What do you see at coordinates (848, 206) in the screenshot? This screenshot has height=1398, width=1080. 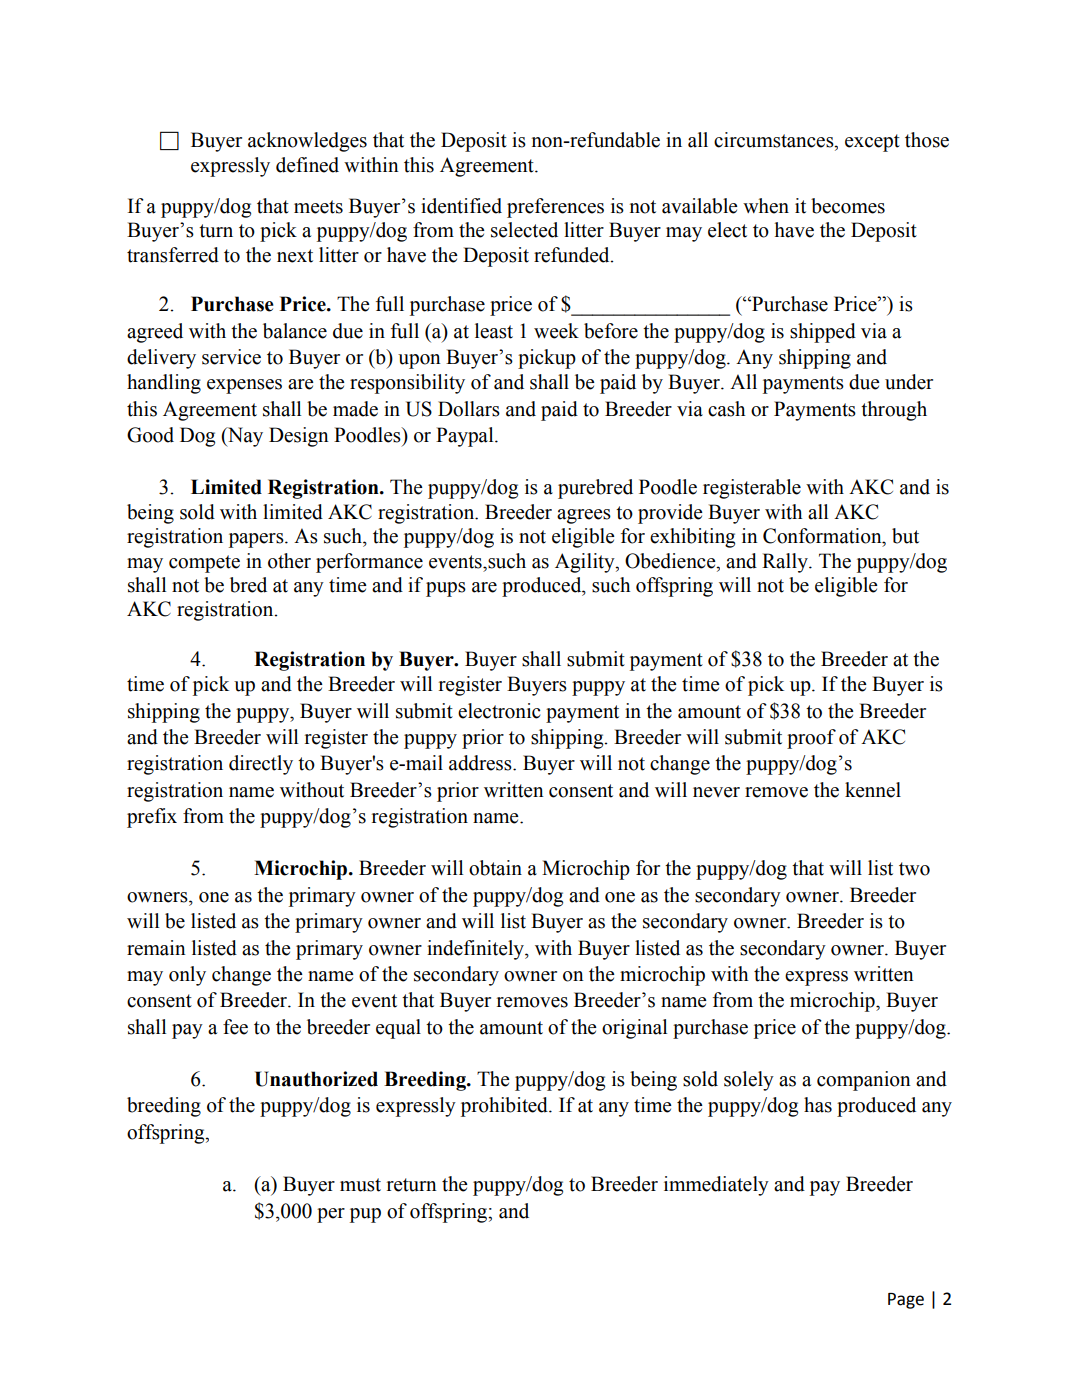 I see `becomes` at bounding box center [848, 206].
